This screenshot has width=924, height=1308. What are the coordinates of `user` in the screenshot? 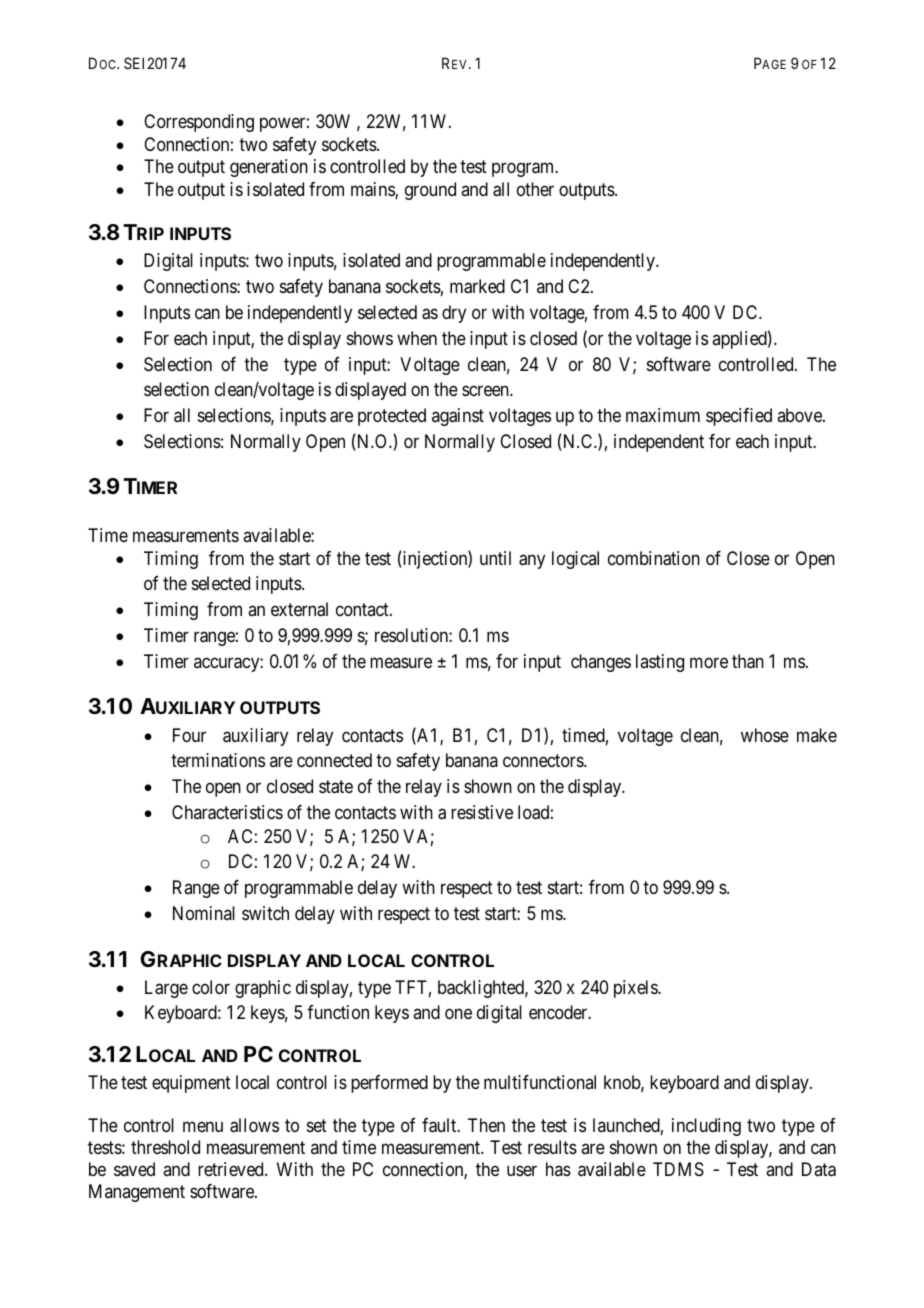 It's located at (522, 1170).
